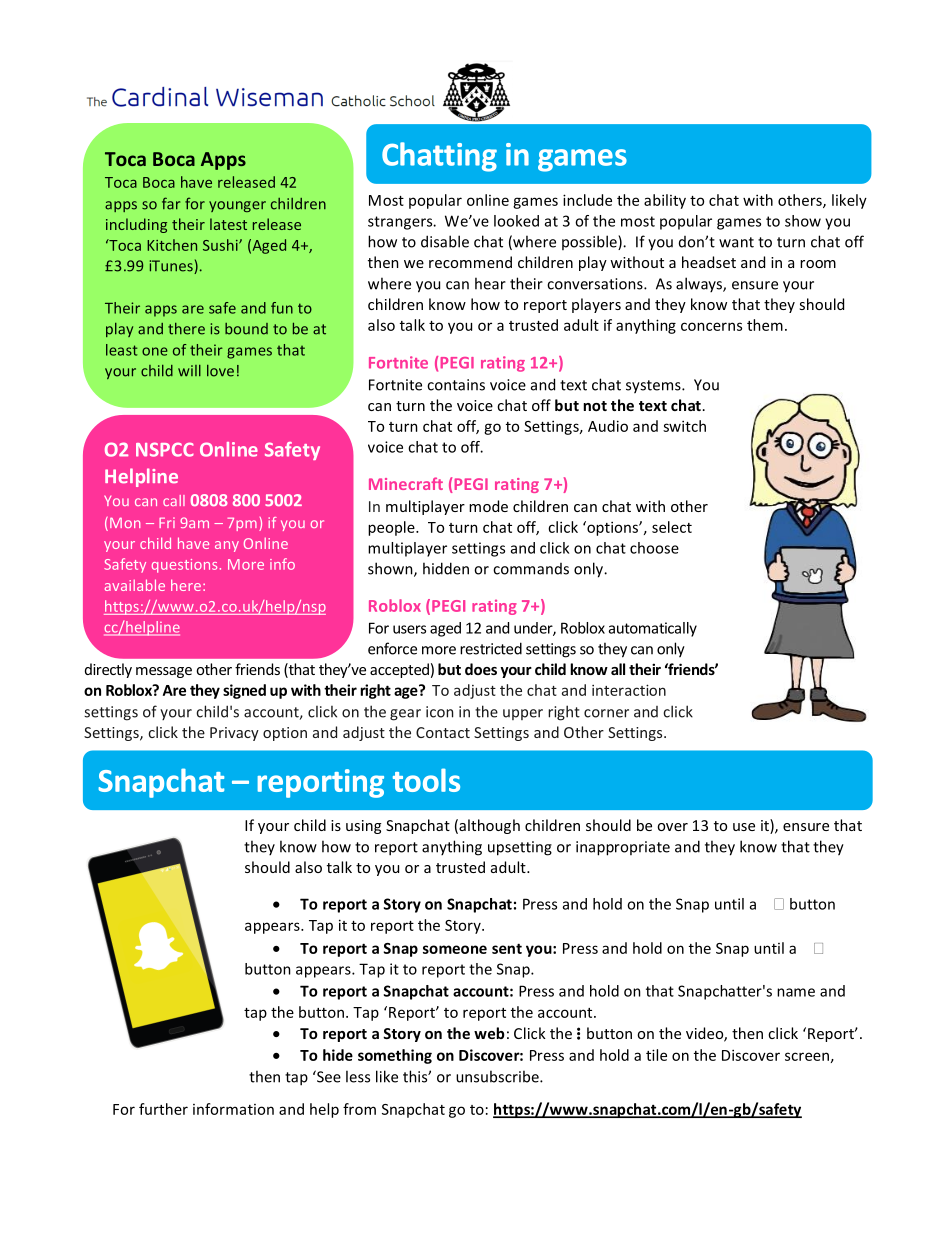 The width and height of the document is (952, 1233). Describe the element at coordinates (172, 245) in the document. I see `Kitchen` at that location.
